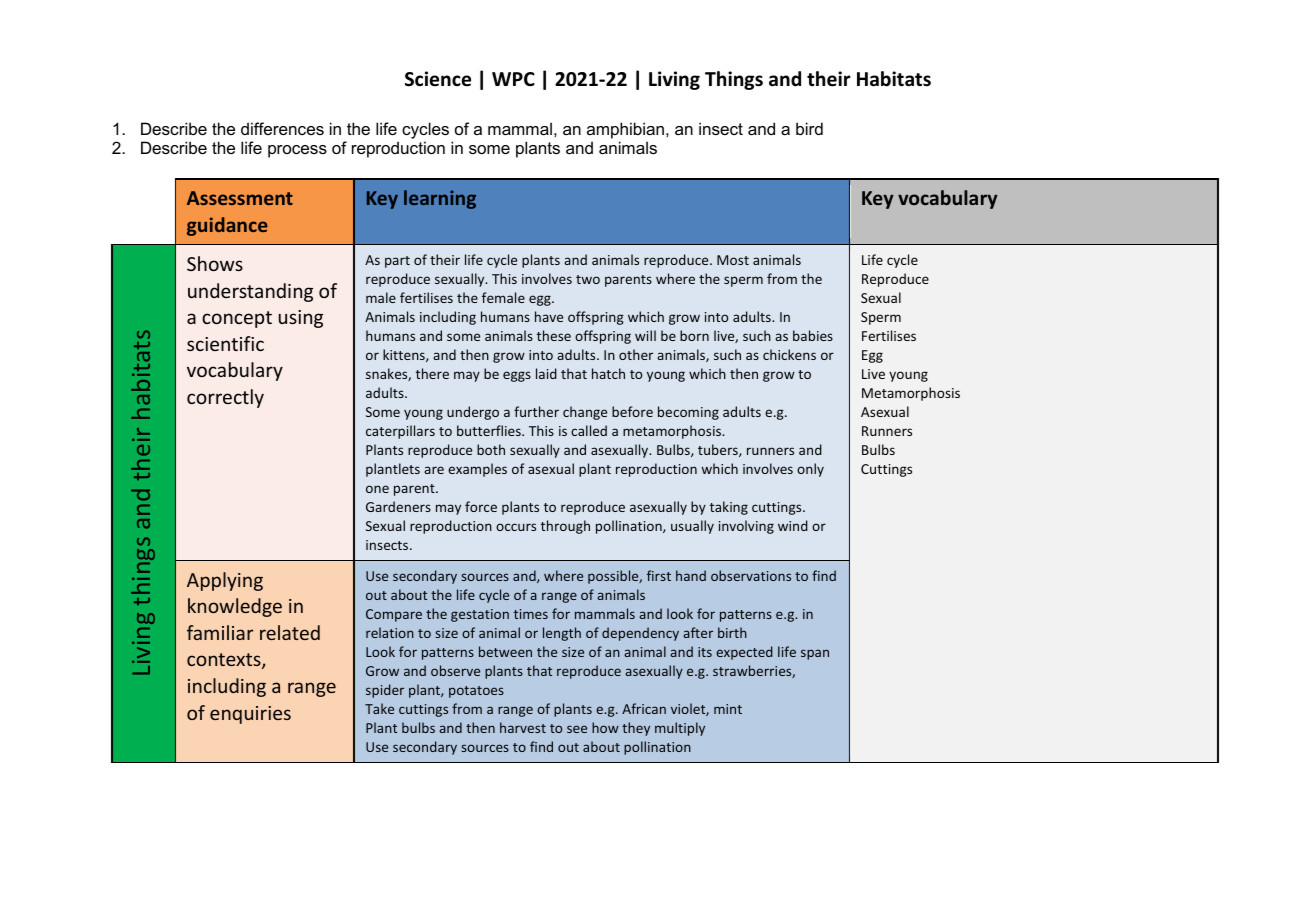 This screenshot has height=924, width=1308. I want to click on bird, so click(809, 128).
